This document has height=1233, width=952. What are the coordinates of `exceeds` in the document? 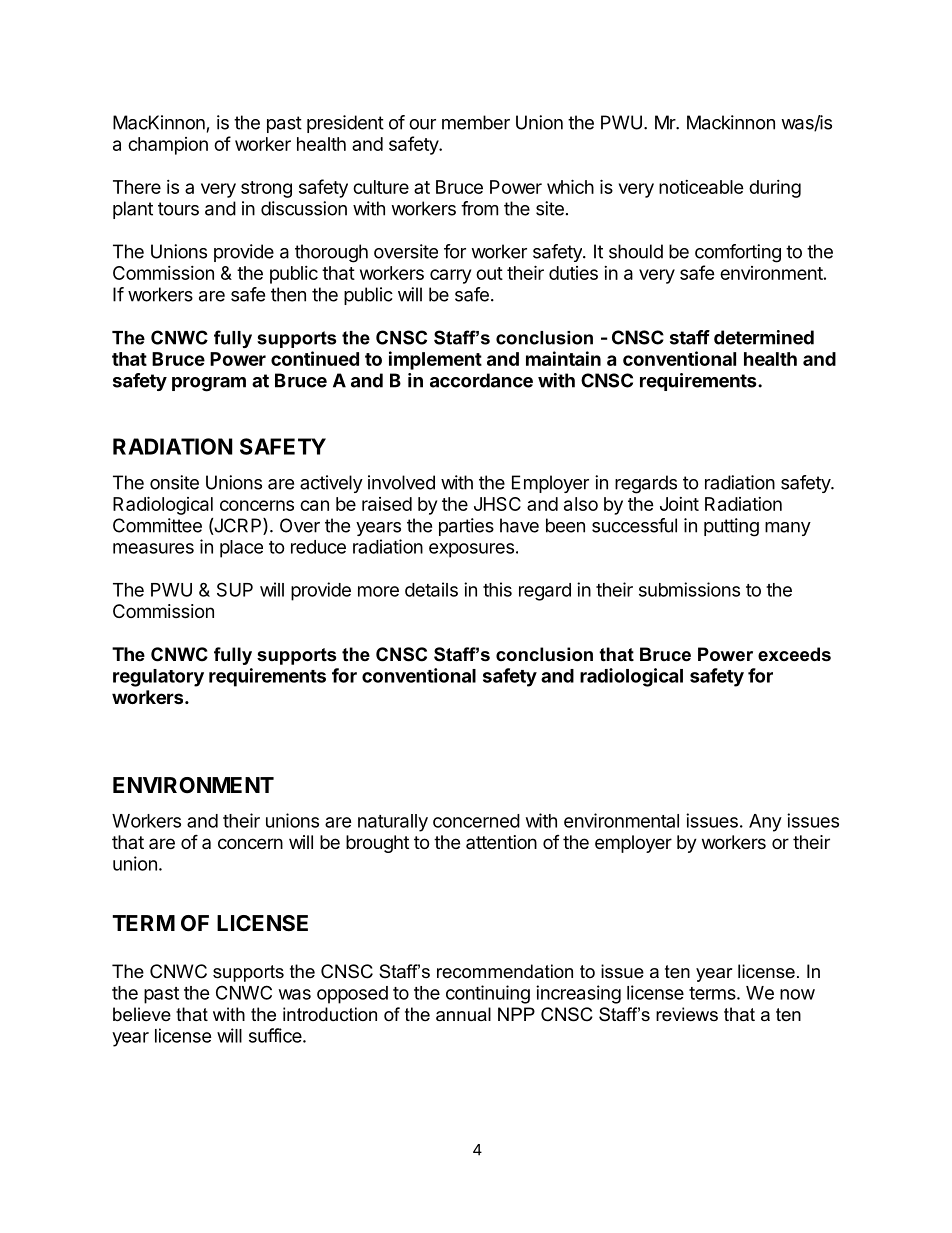 It's located at (794, 654).
